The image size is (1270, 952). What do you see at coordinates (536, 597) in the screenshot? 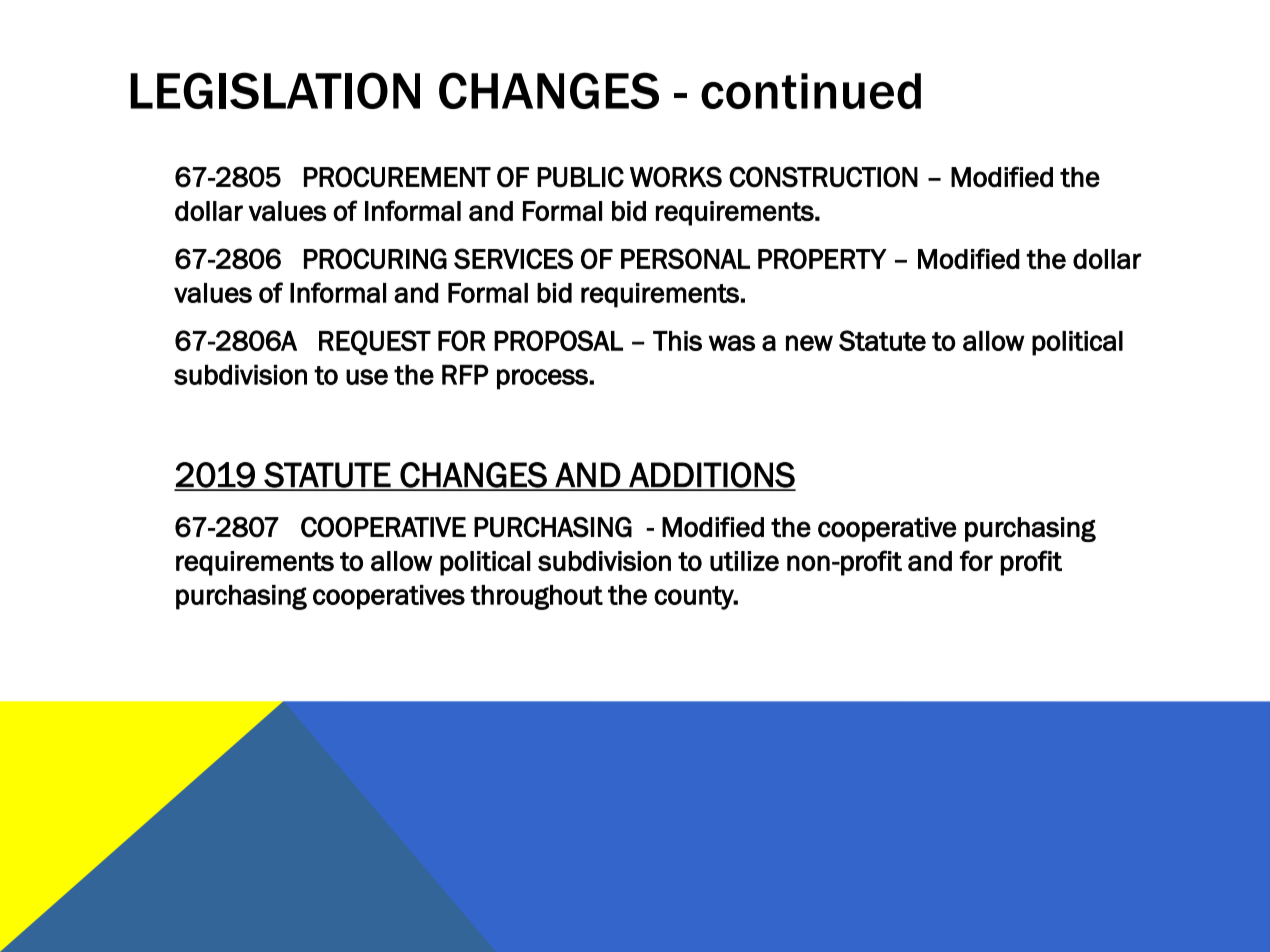
I see `throughout` at bounding box center [536, 597].
